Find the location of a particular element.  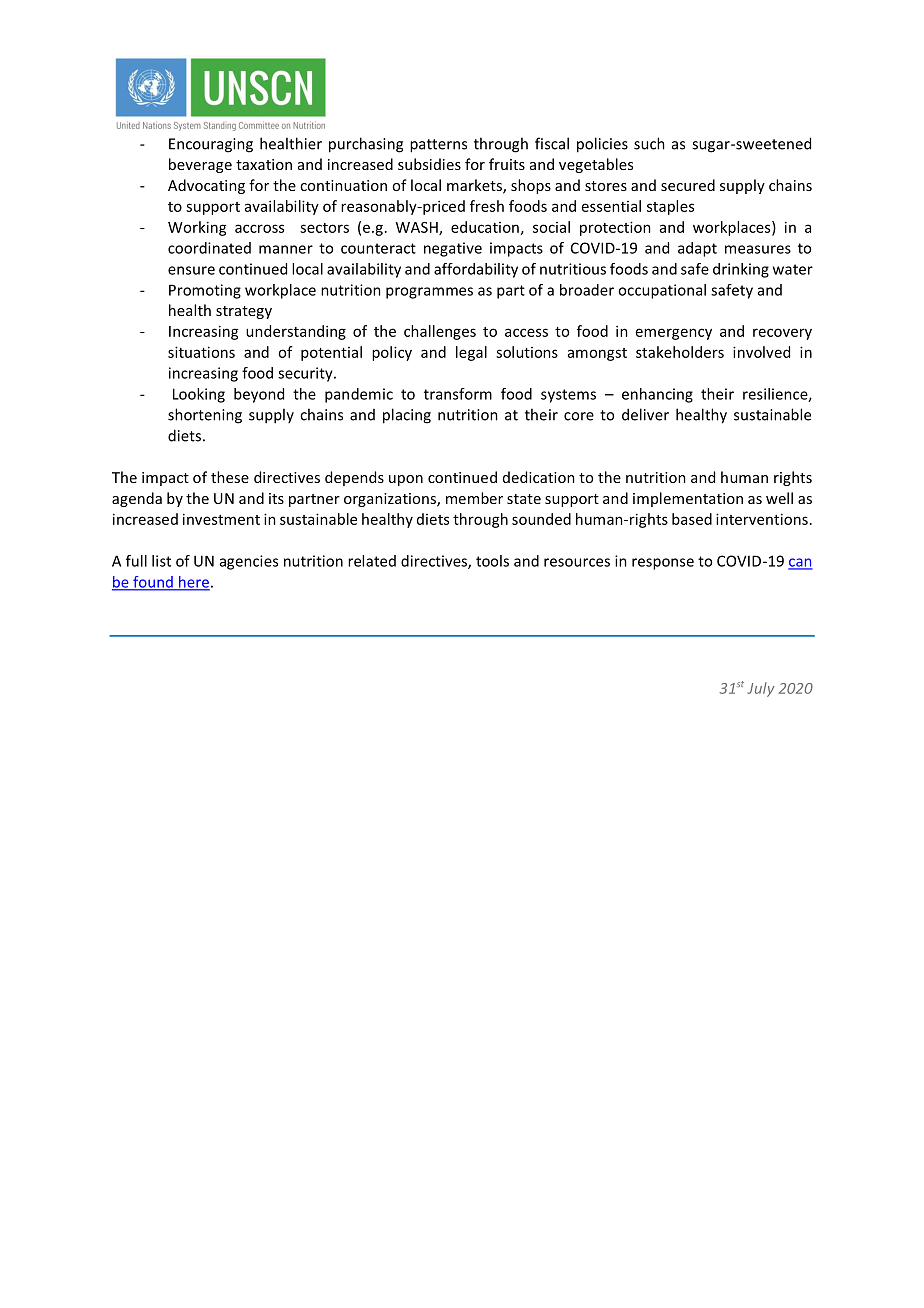

fruits is located at coordinates (507, 164).
